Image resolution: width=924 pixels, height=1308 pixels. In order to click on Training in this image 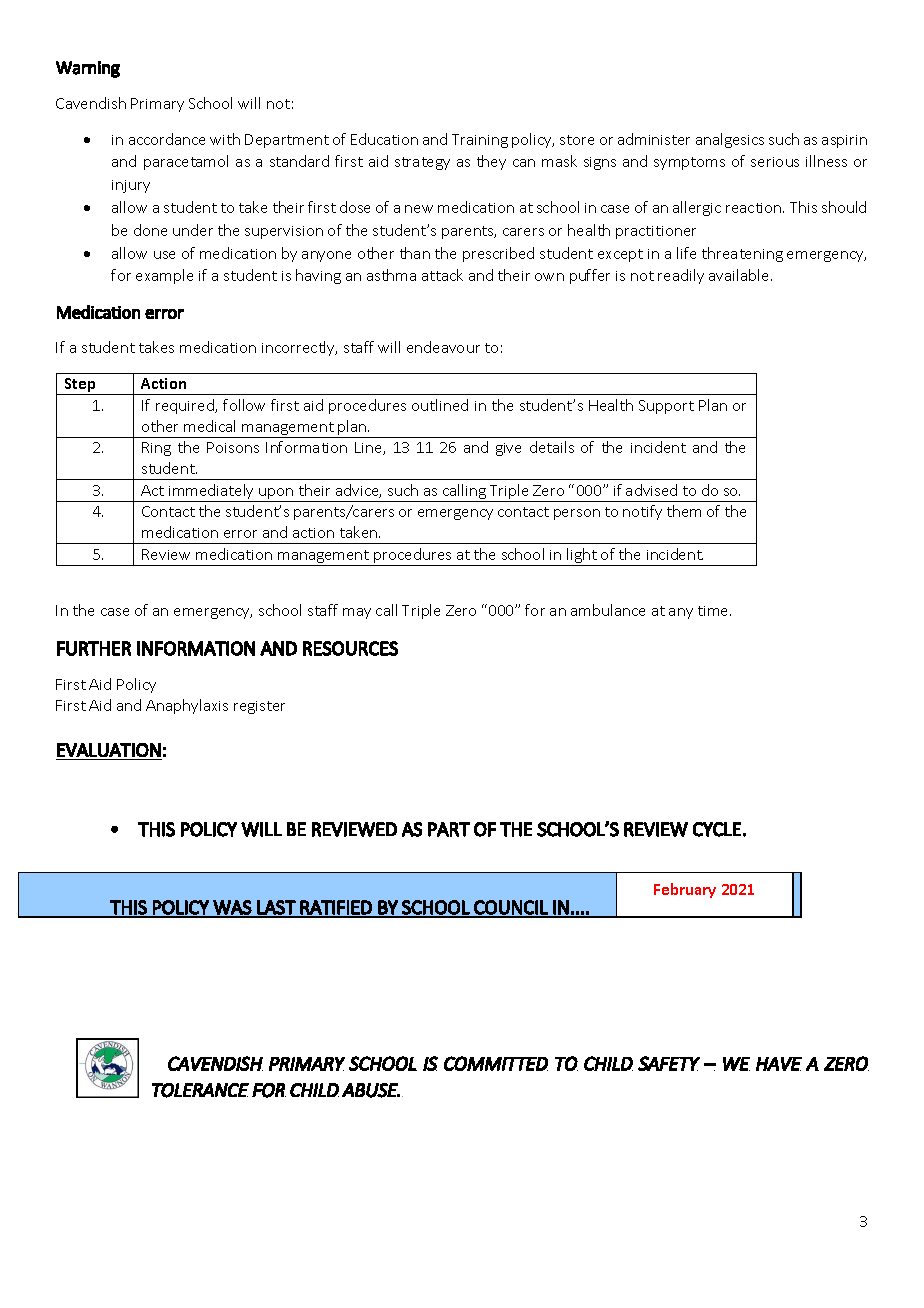, I will do `click(480, 141)`.
